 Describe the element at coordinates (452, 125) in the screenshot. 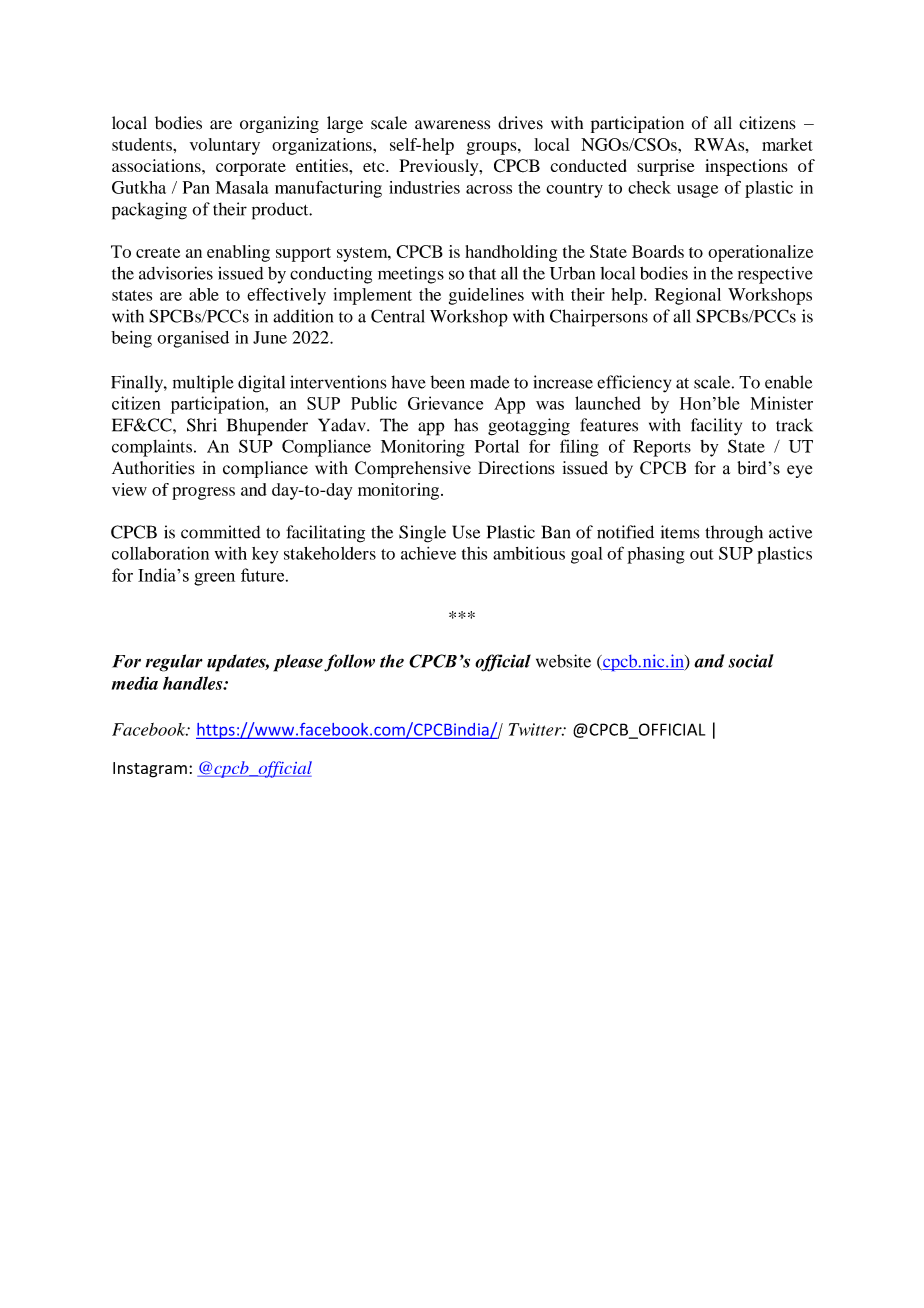

I see `awareness` at that location.
